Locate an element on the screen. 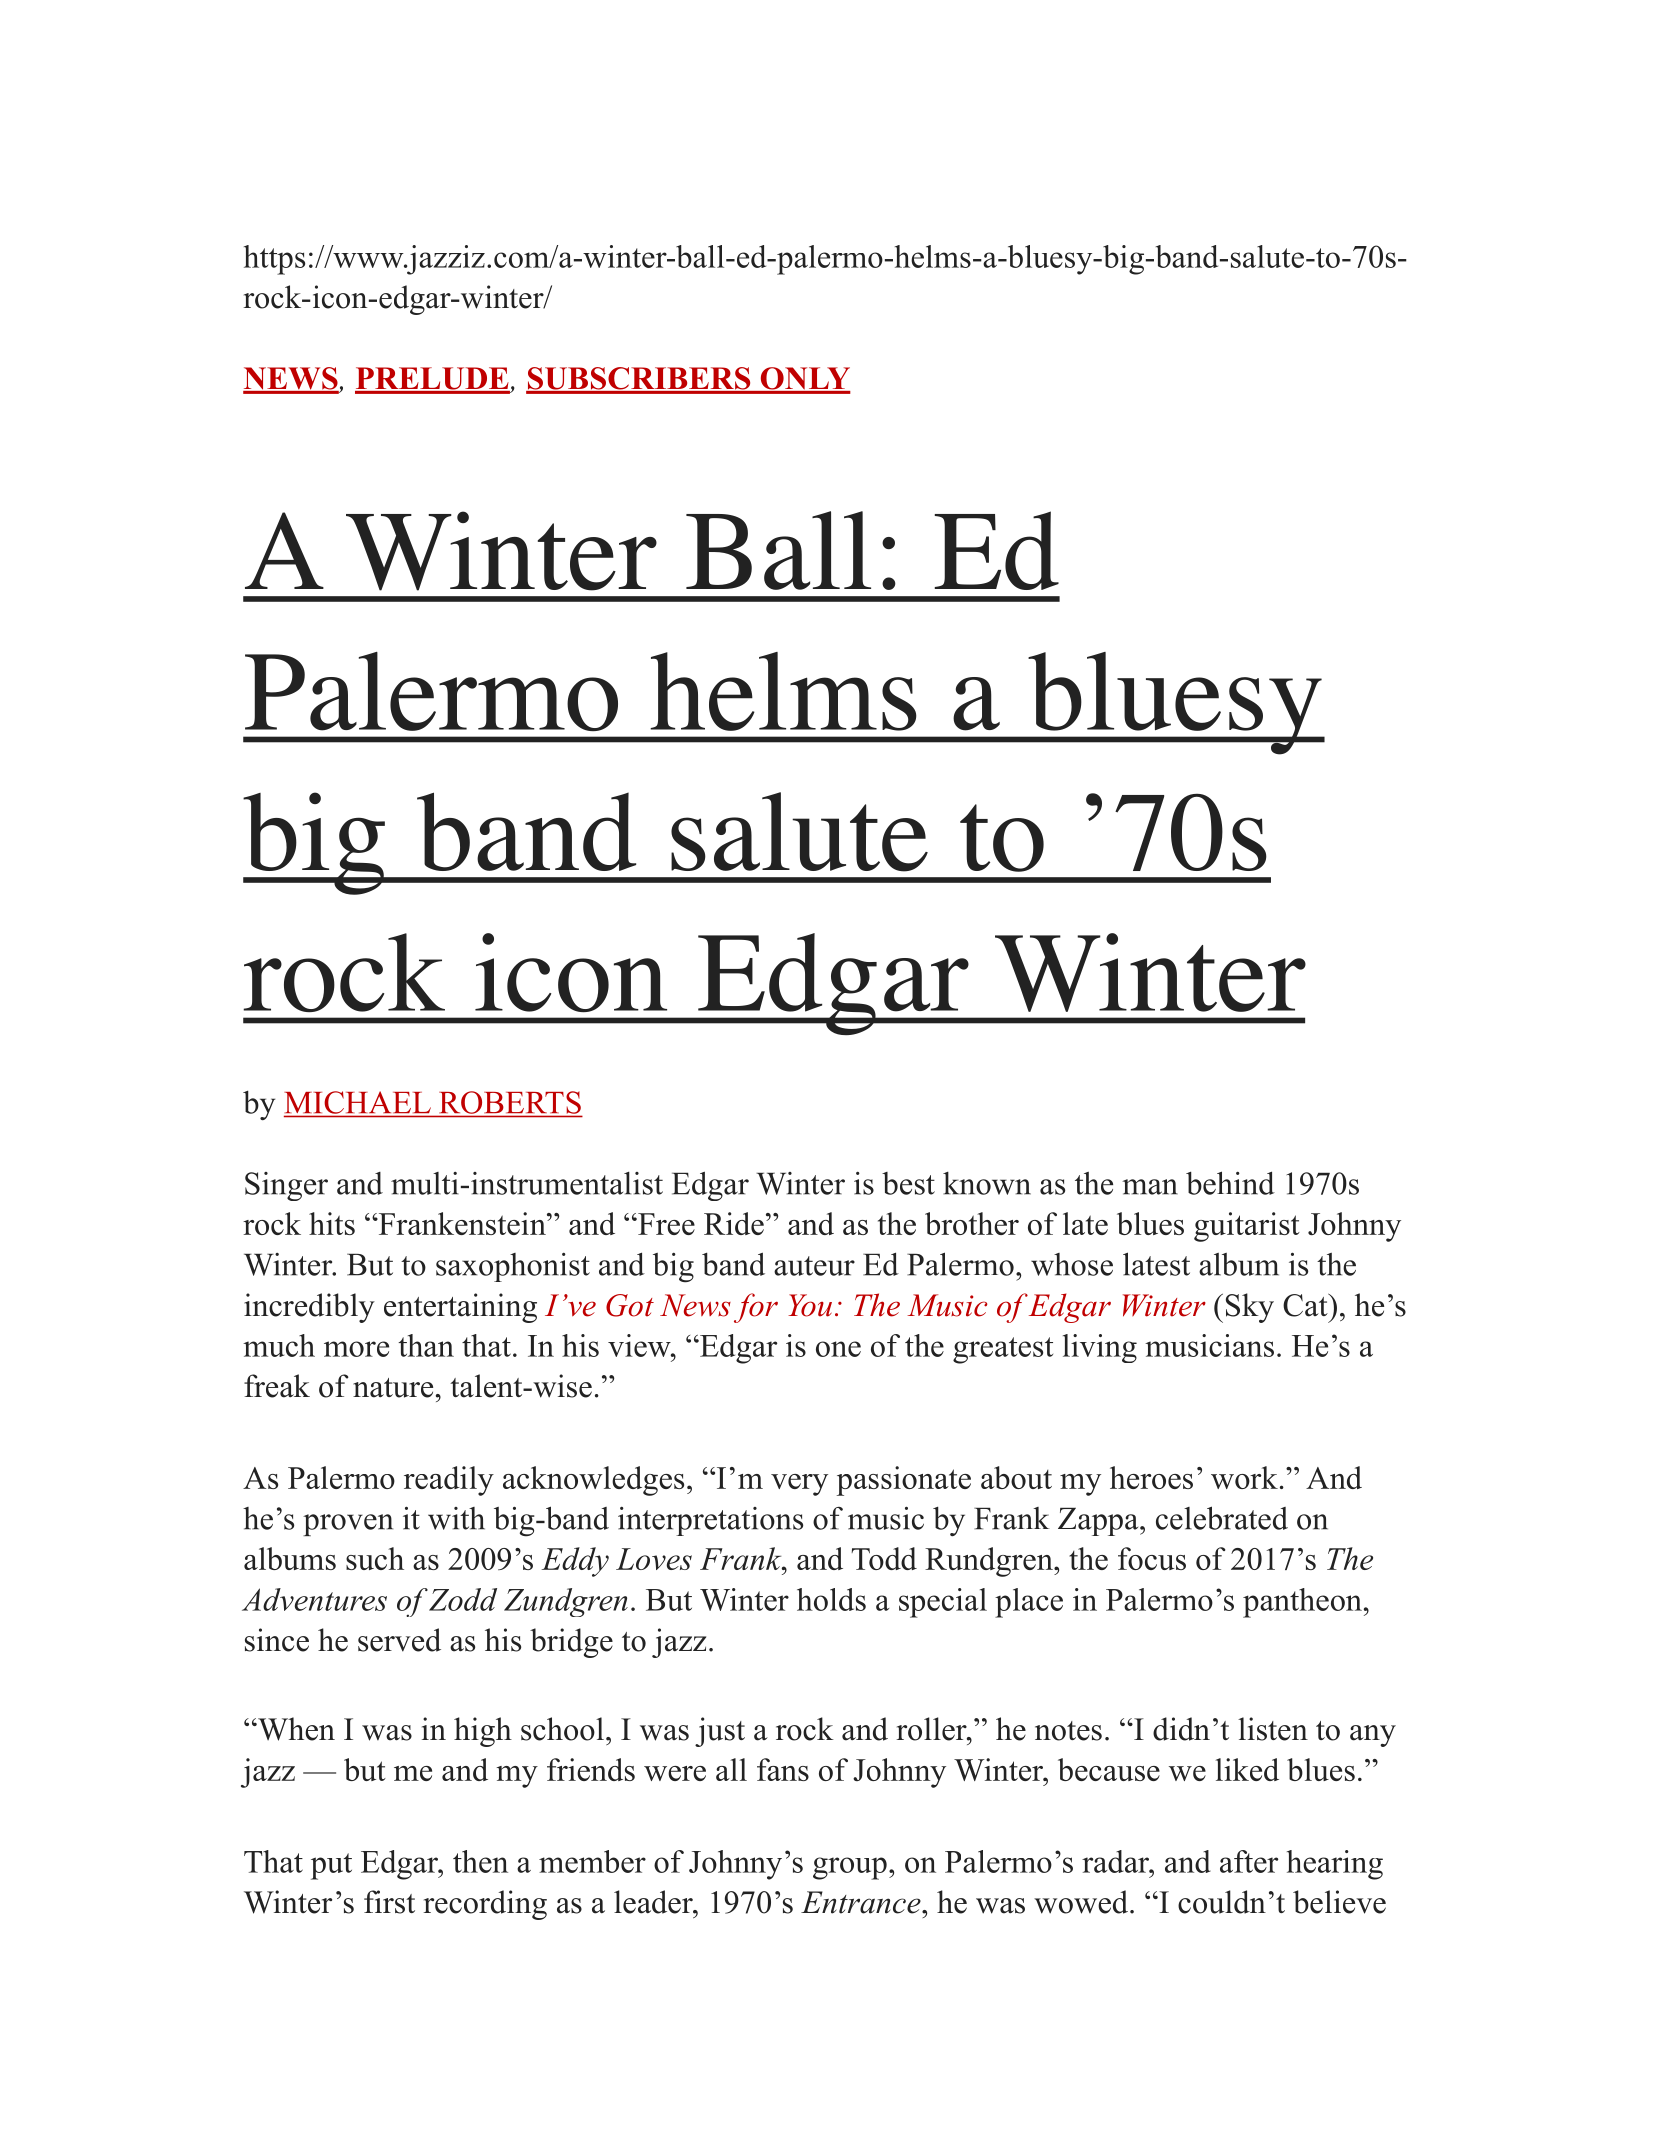 This screenshot has width=1654, height=2140. celebrated is located at coordinates (1222, 1518).
